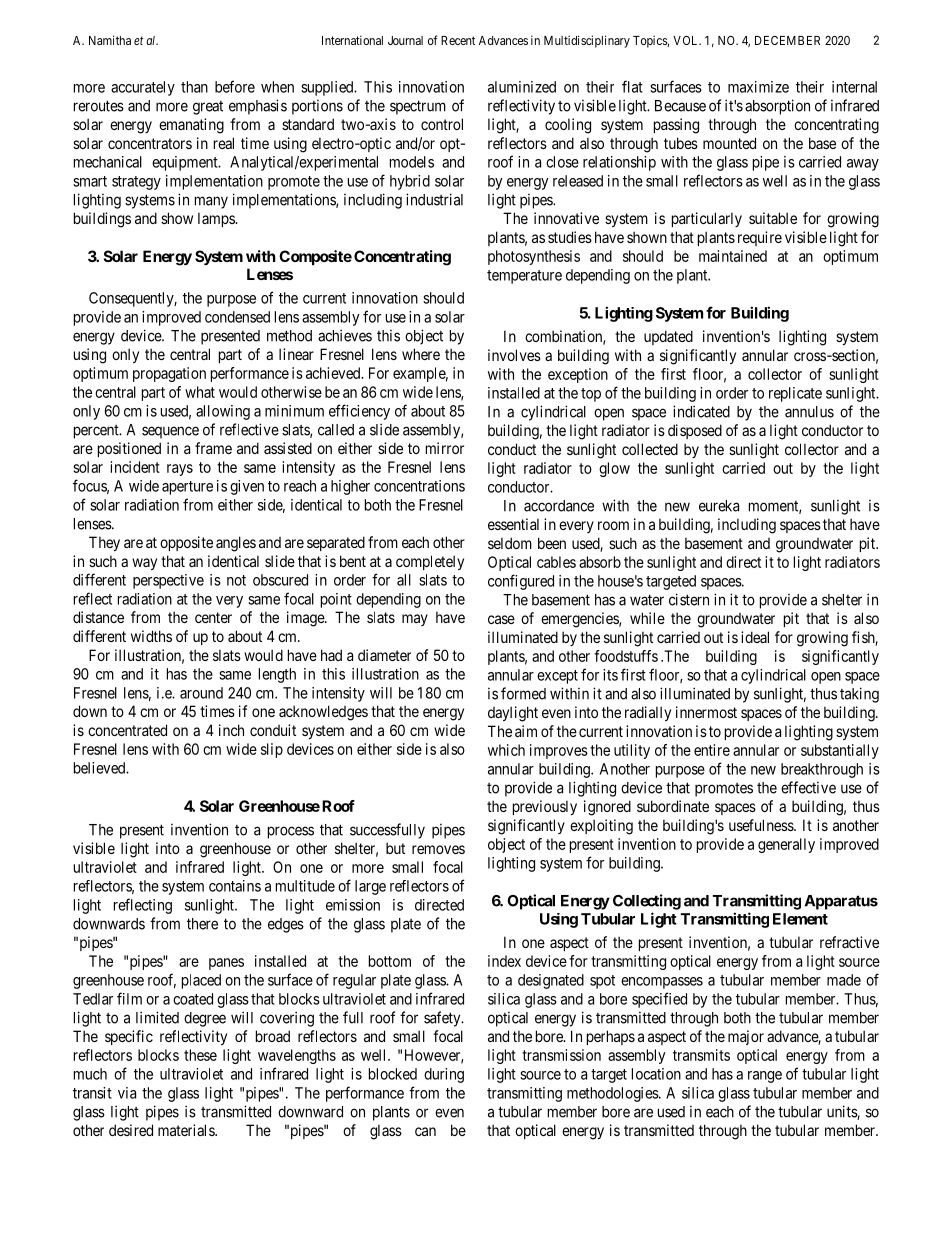 The image size is (952, 1233). Describe the element at coordinates (194, 87) in the image. I see `than` at that location.
